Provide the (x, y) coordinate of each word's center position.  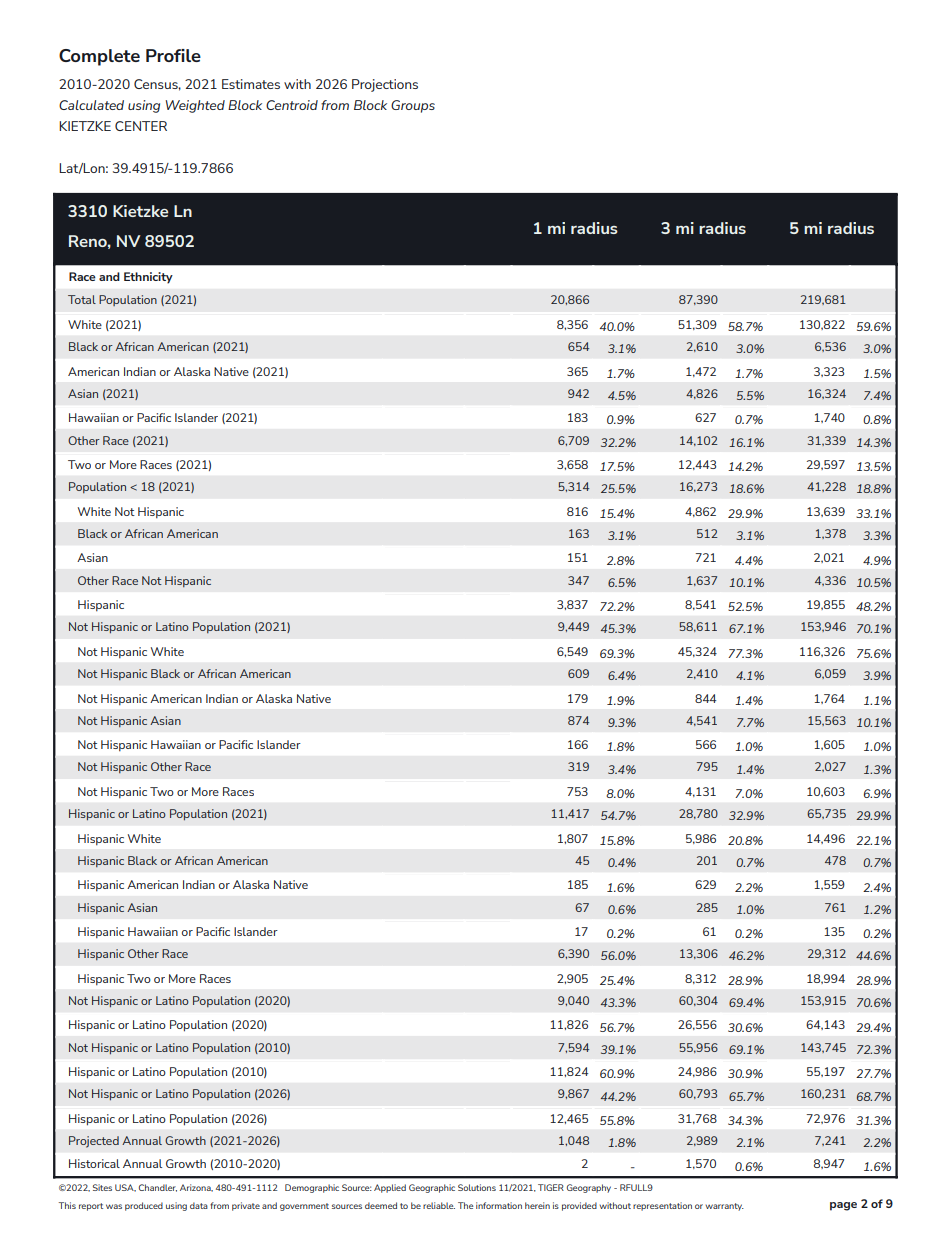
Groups (413, 106)
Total (82, 299)
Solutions (477, 1187)
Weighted (195, 106)
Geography (589, 1188)
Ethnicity (148, 278)
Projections (385, 85)
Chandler (158, 1188)
